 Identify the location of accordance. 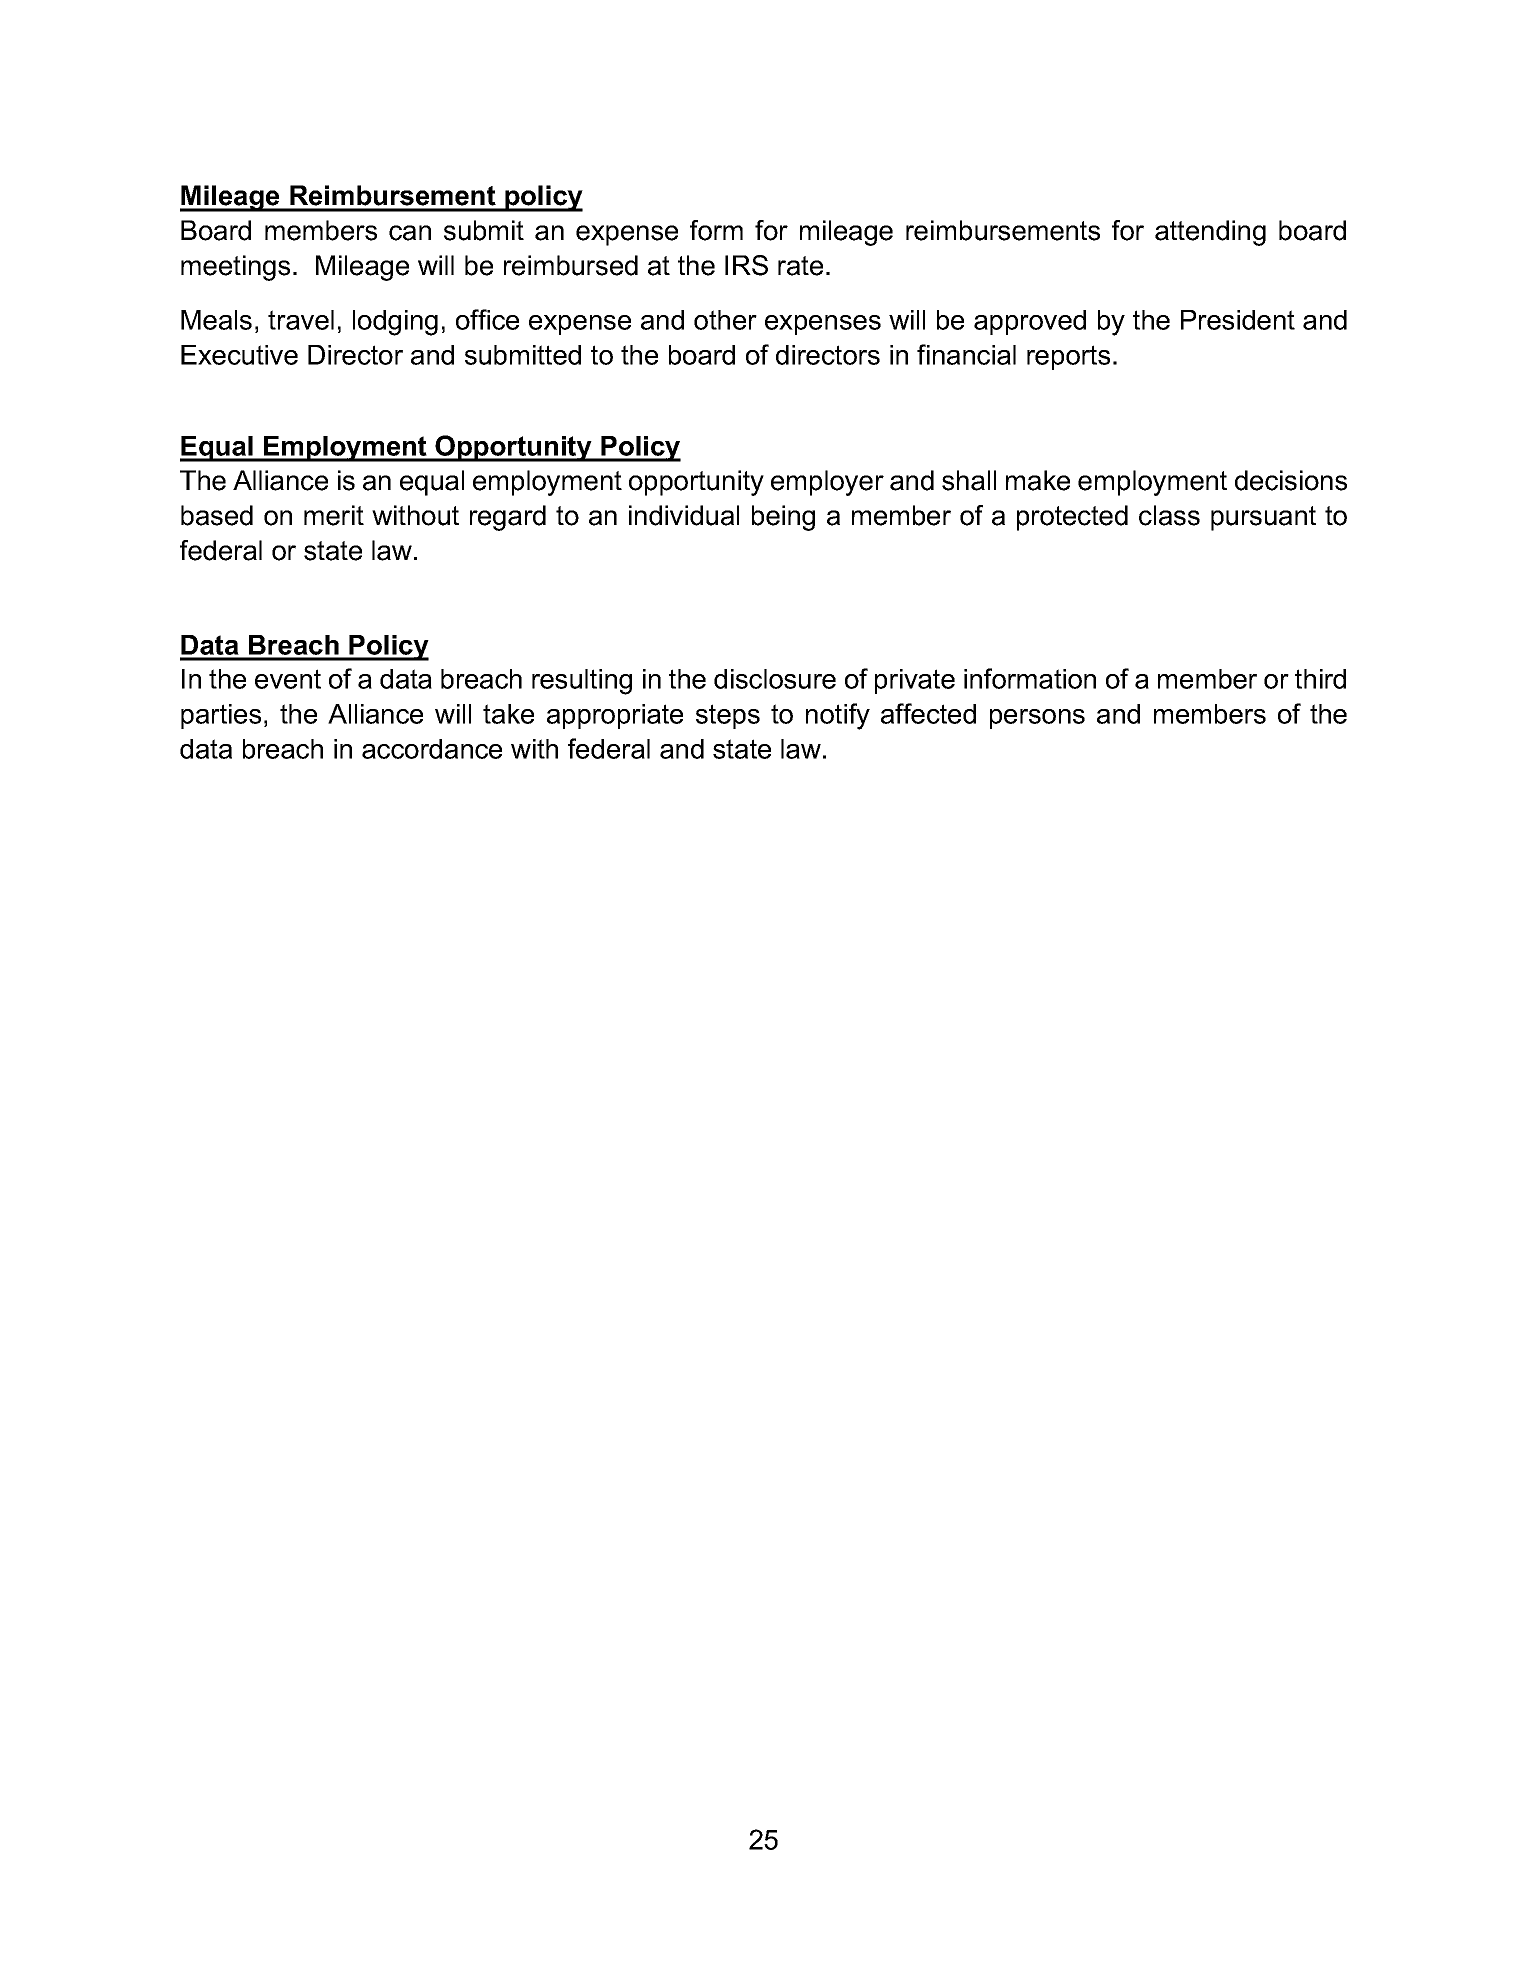
(432, 749).
